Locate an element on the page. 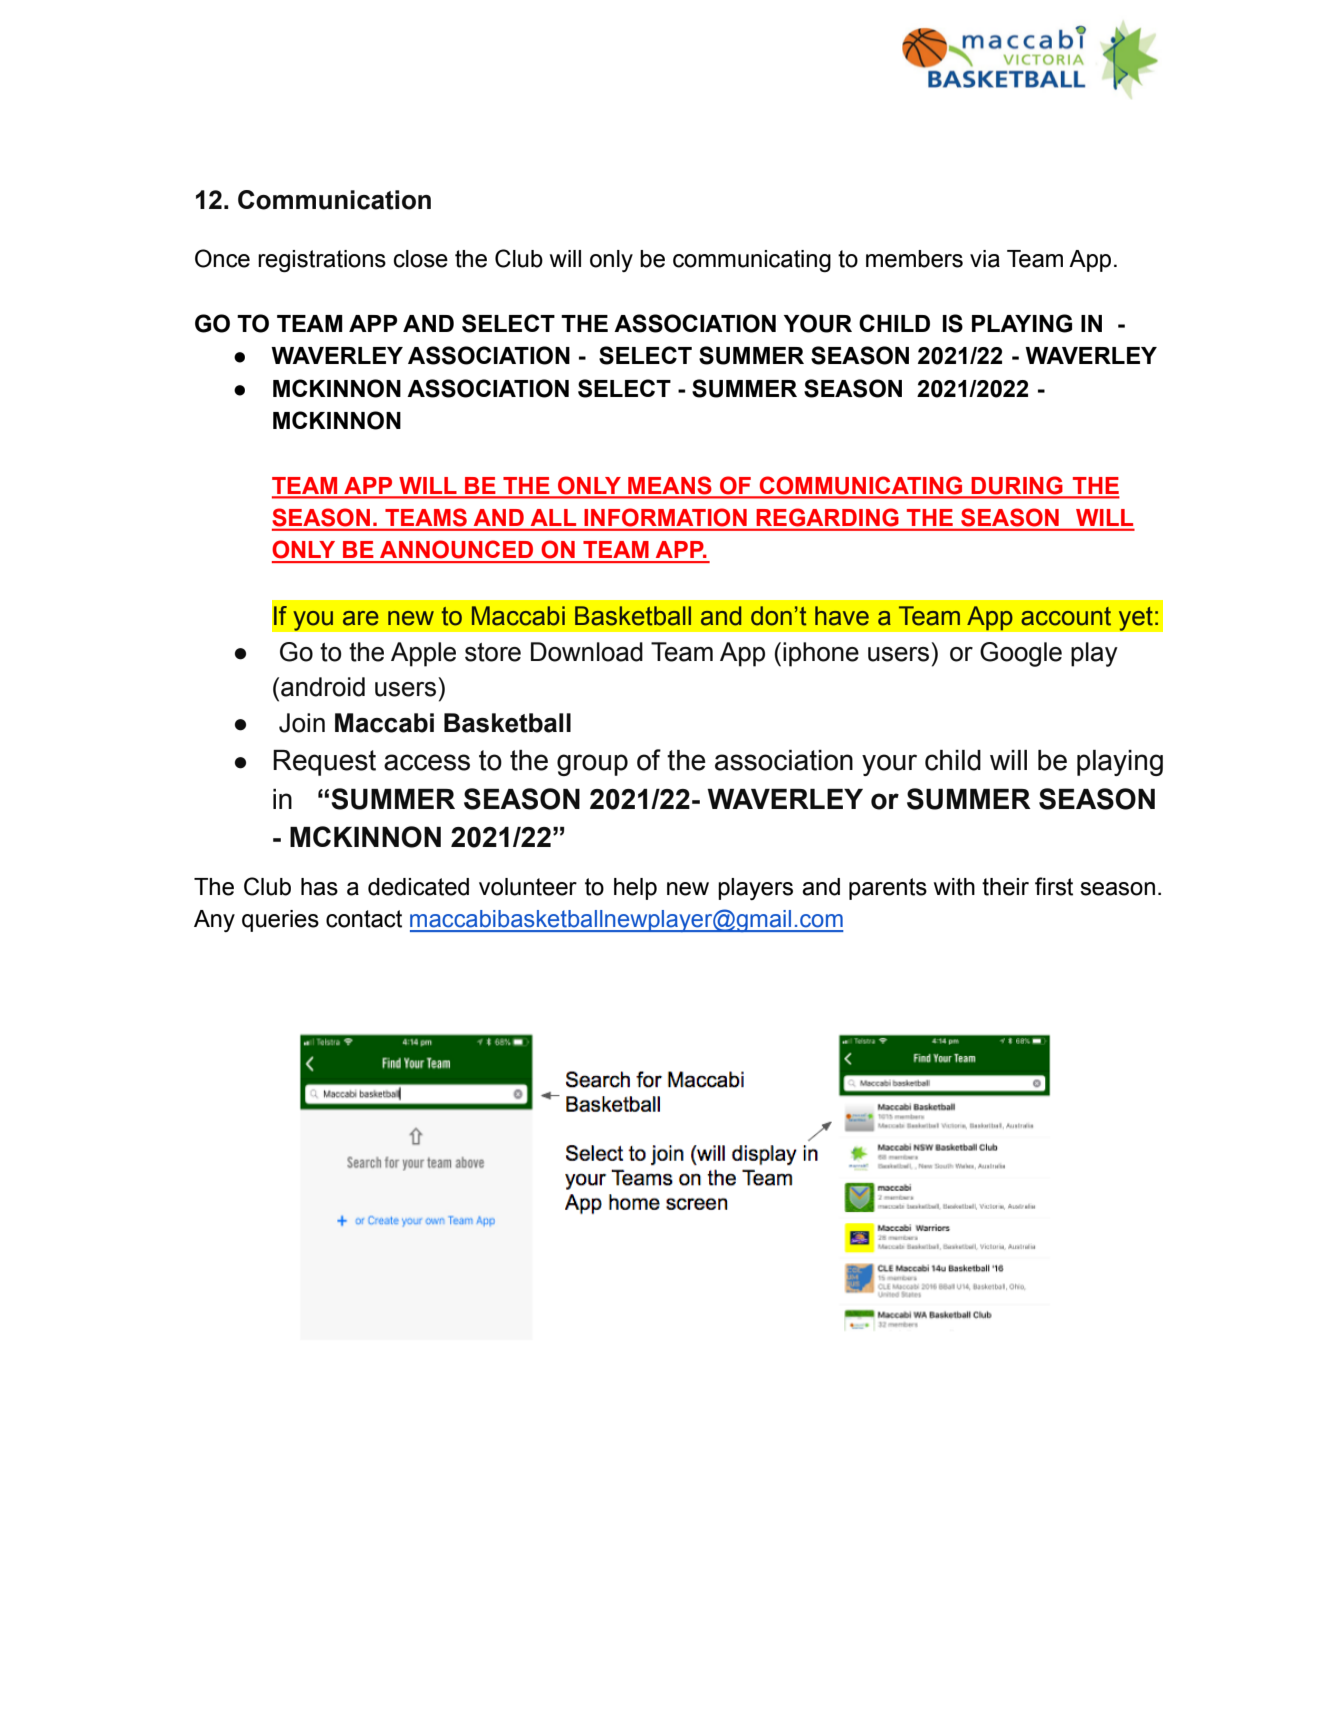 This page has width=1320, height=1709. Google is located at coordinates (1021, 654).
